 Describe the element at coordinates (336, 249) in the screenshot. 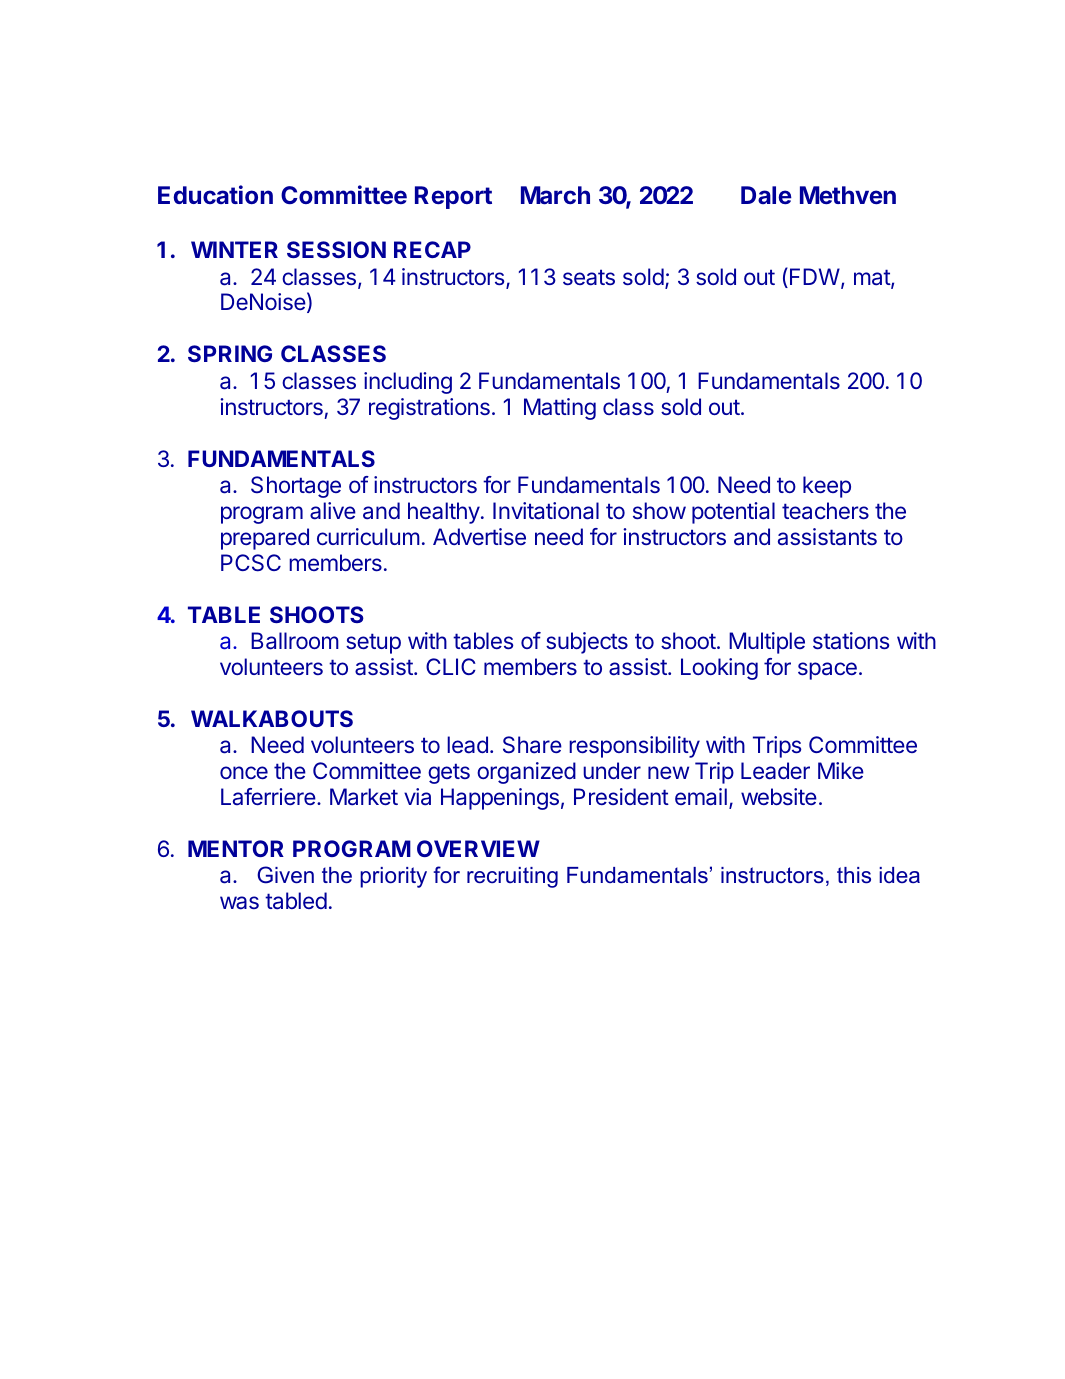

I see `SESSION` at that location.
